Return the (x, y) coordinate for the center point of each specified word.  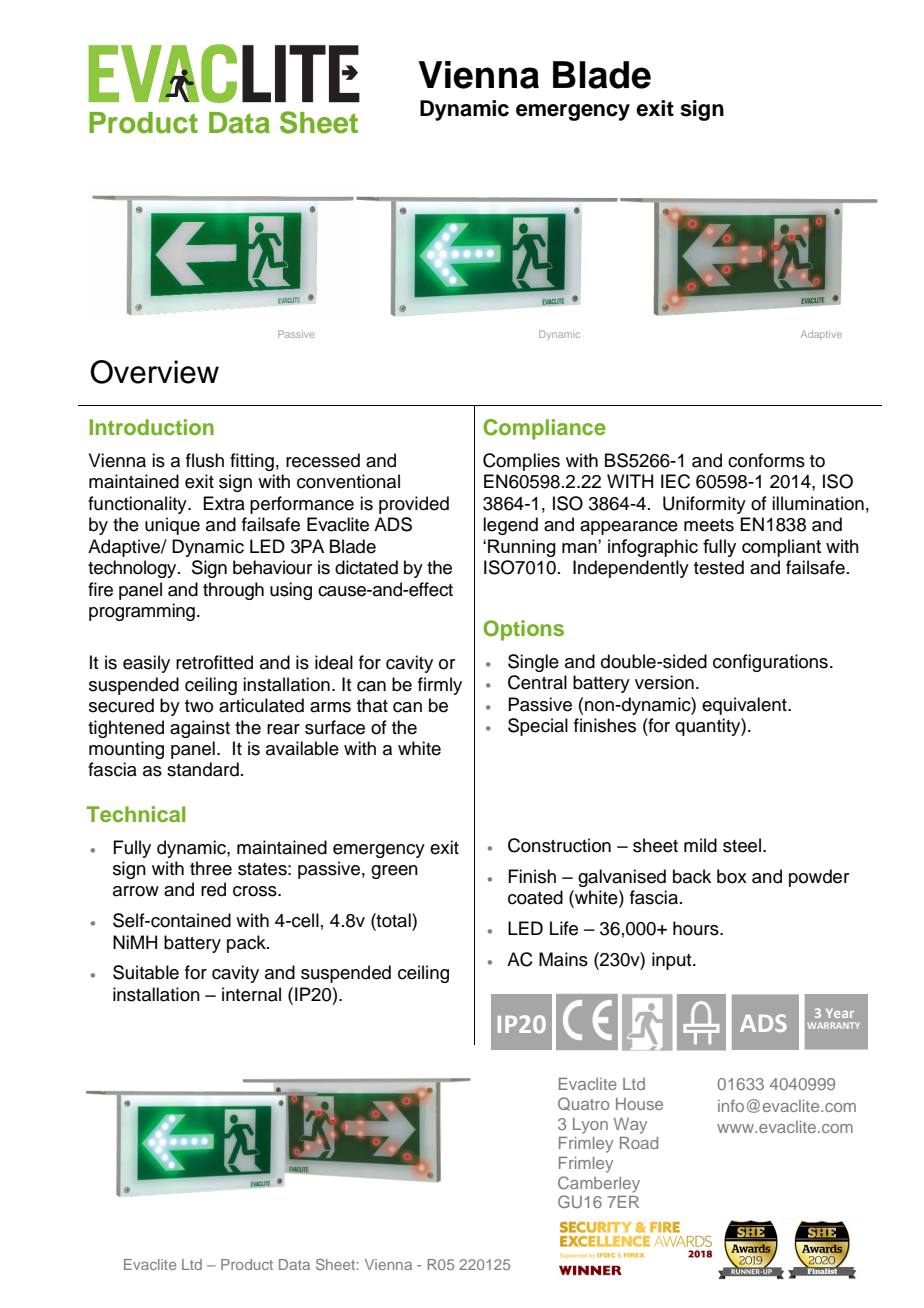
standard (203, 769)
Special (538, 727)
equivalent (745, 706)
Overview (154, 372)
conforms (766, 460)
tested (719, 567)
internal (251, 994)
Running (522, 548)
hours (697, 928)
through (233, 591)
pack (247, 944)
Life (564, 928)
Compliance (544, 429)
